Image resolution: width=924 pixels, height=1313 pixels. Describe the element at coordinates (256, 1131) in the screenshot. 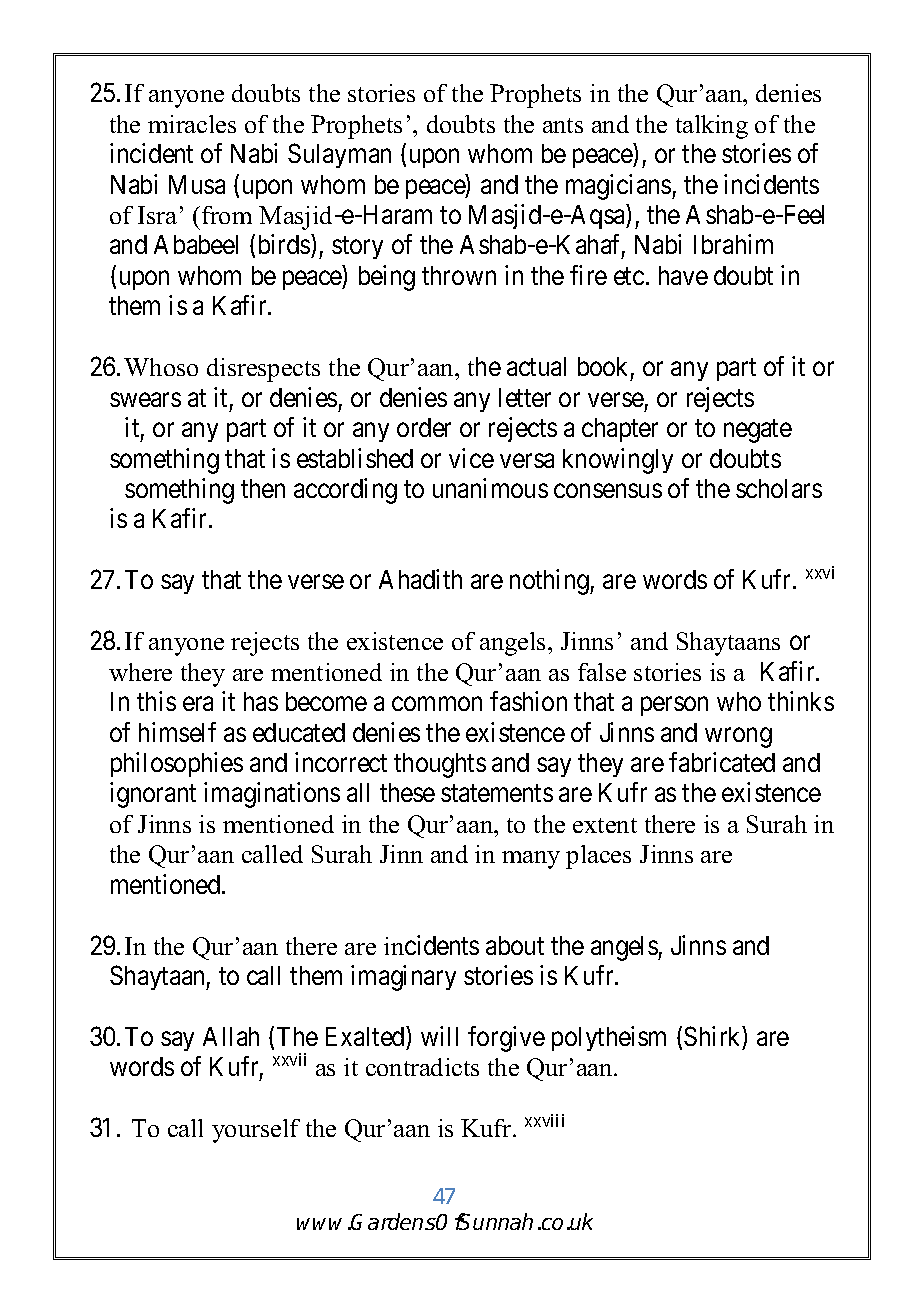

I see `yourself` at that location.
